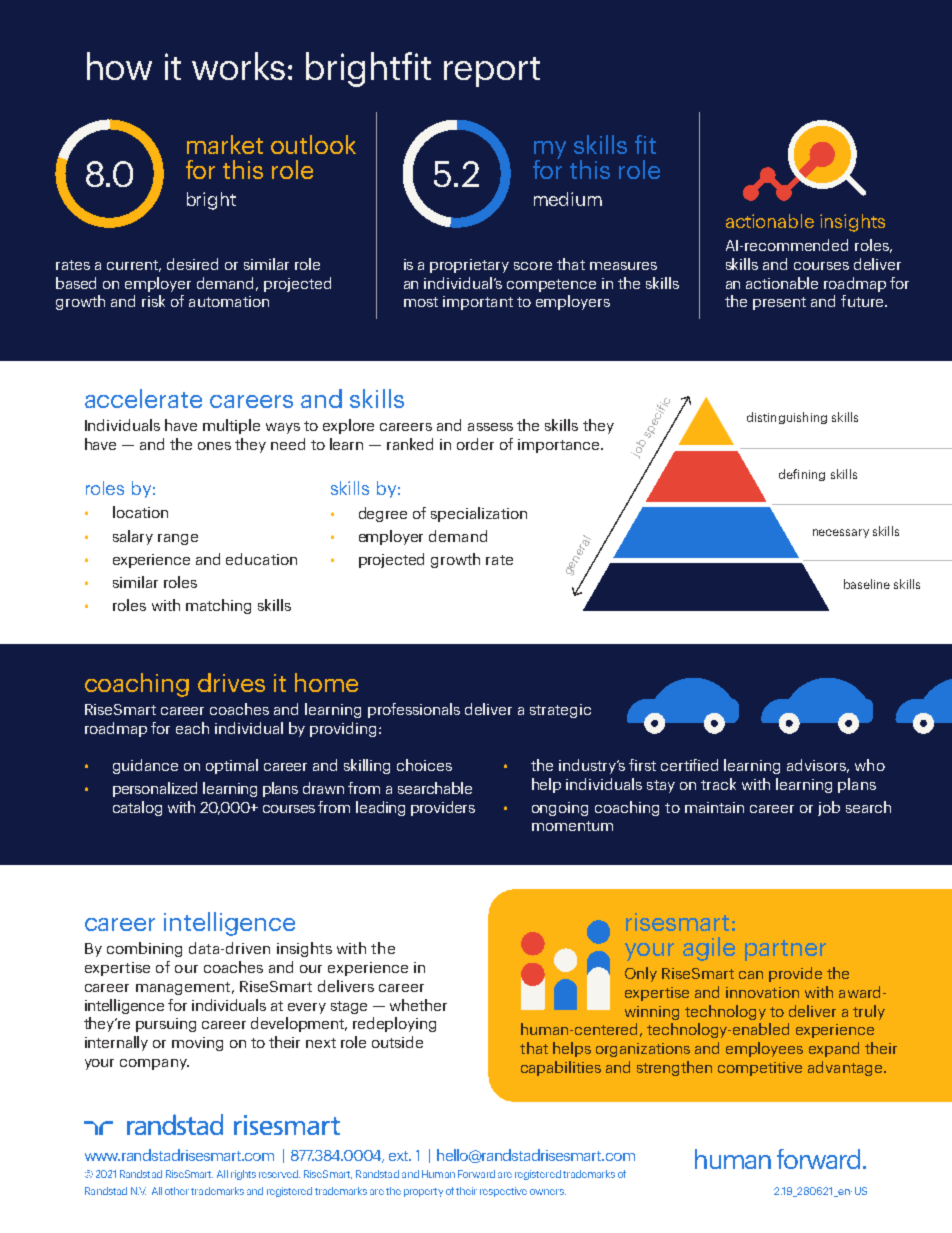  Describe the element at coordinates (503, 1192) in the screenshot. I see `respective` at that location.
